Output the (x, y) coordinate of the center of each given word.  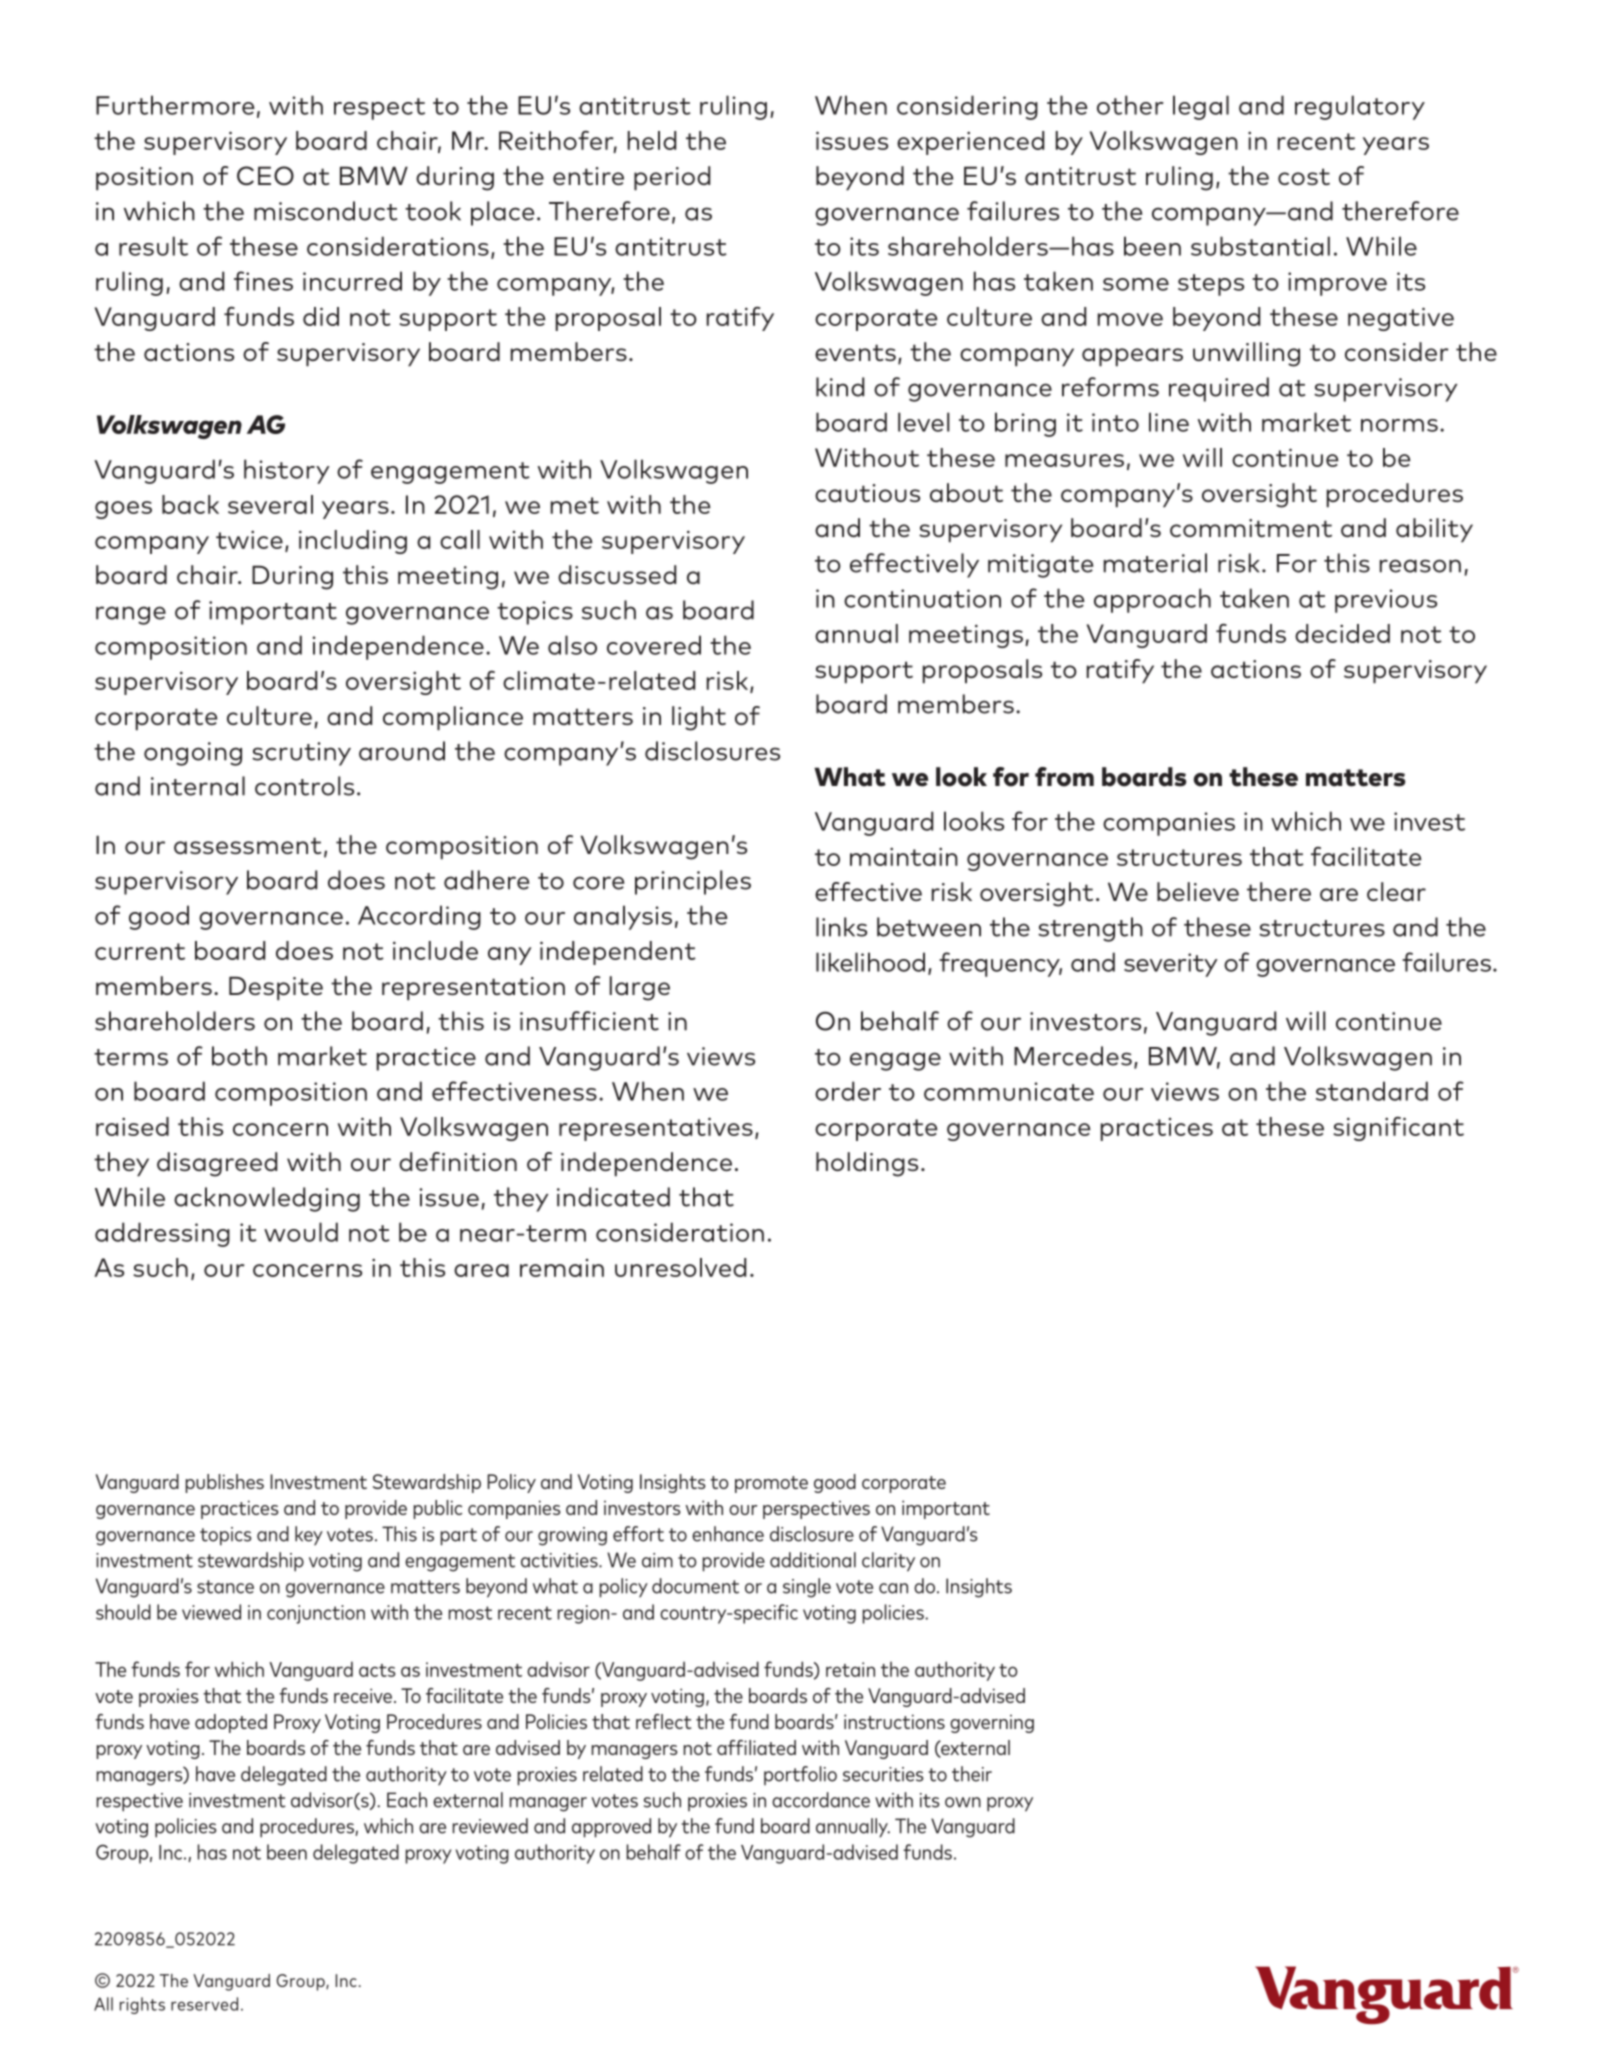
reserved (204, 2004)
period (672, 178)
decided (1342, 633)
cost (1304, 176)
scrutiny (301, 754)
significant (1398, 1128)
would (301, 1232)
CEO (265, 176)
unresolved (680, 1267)
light (699, 718)
